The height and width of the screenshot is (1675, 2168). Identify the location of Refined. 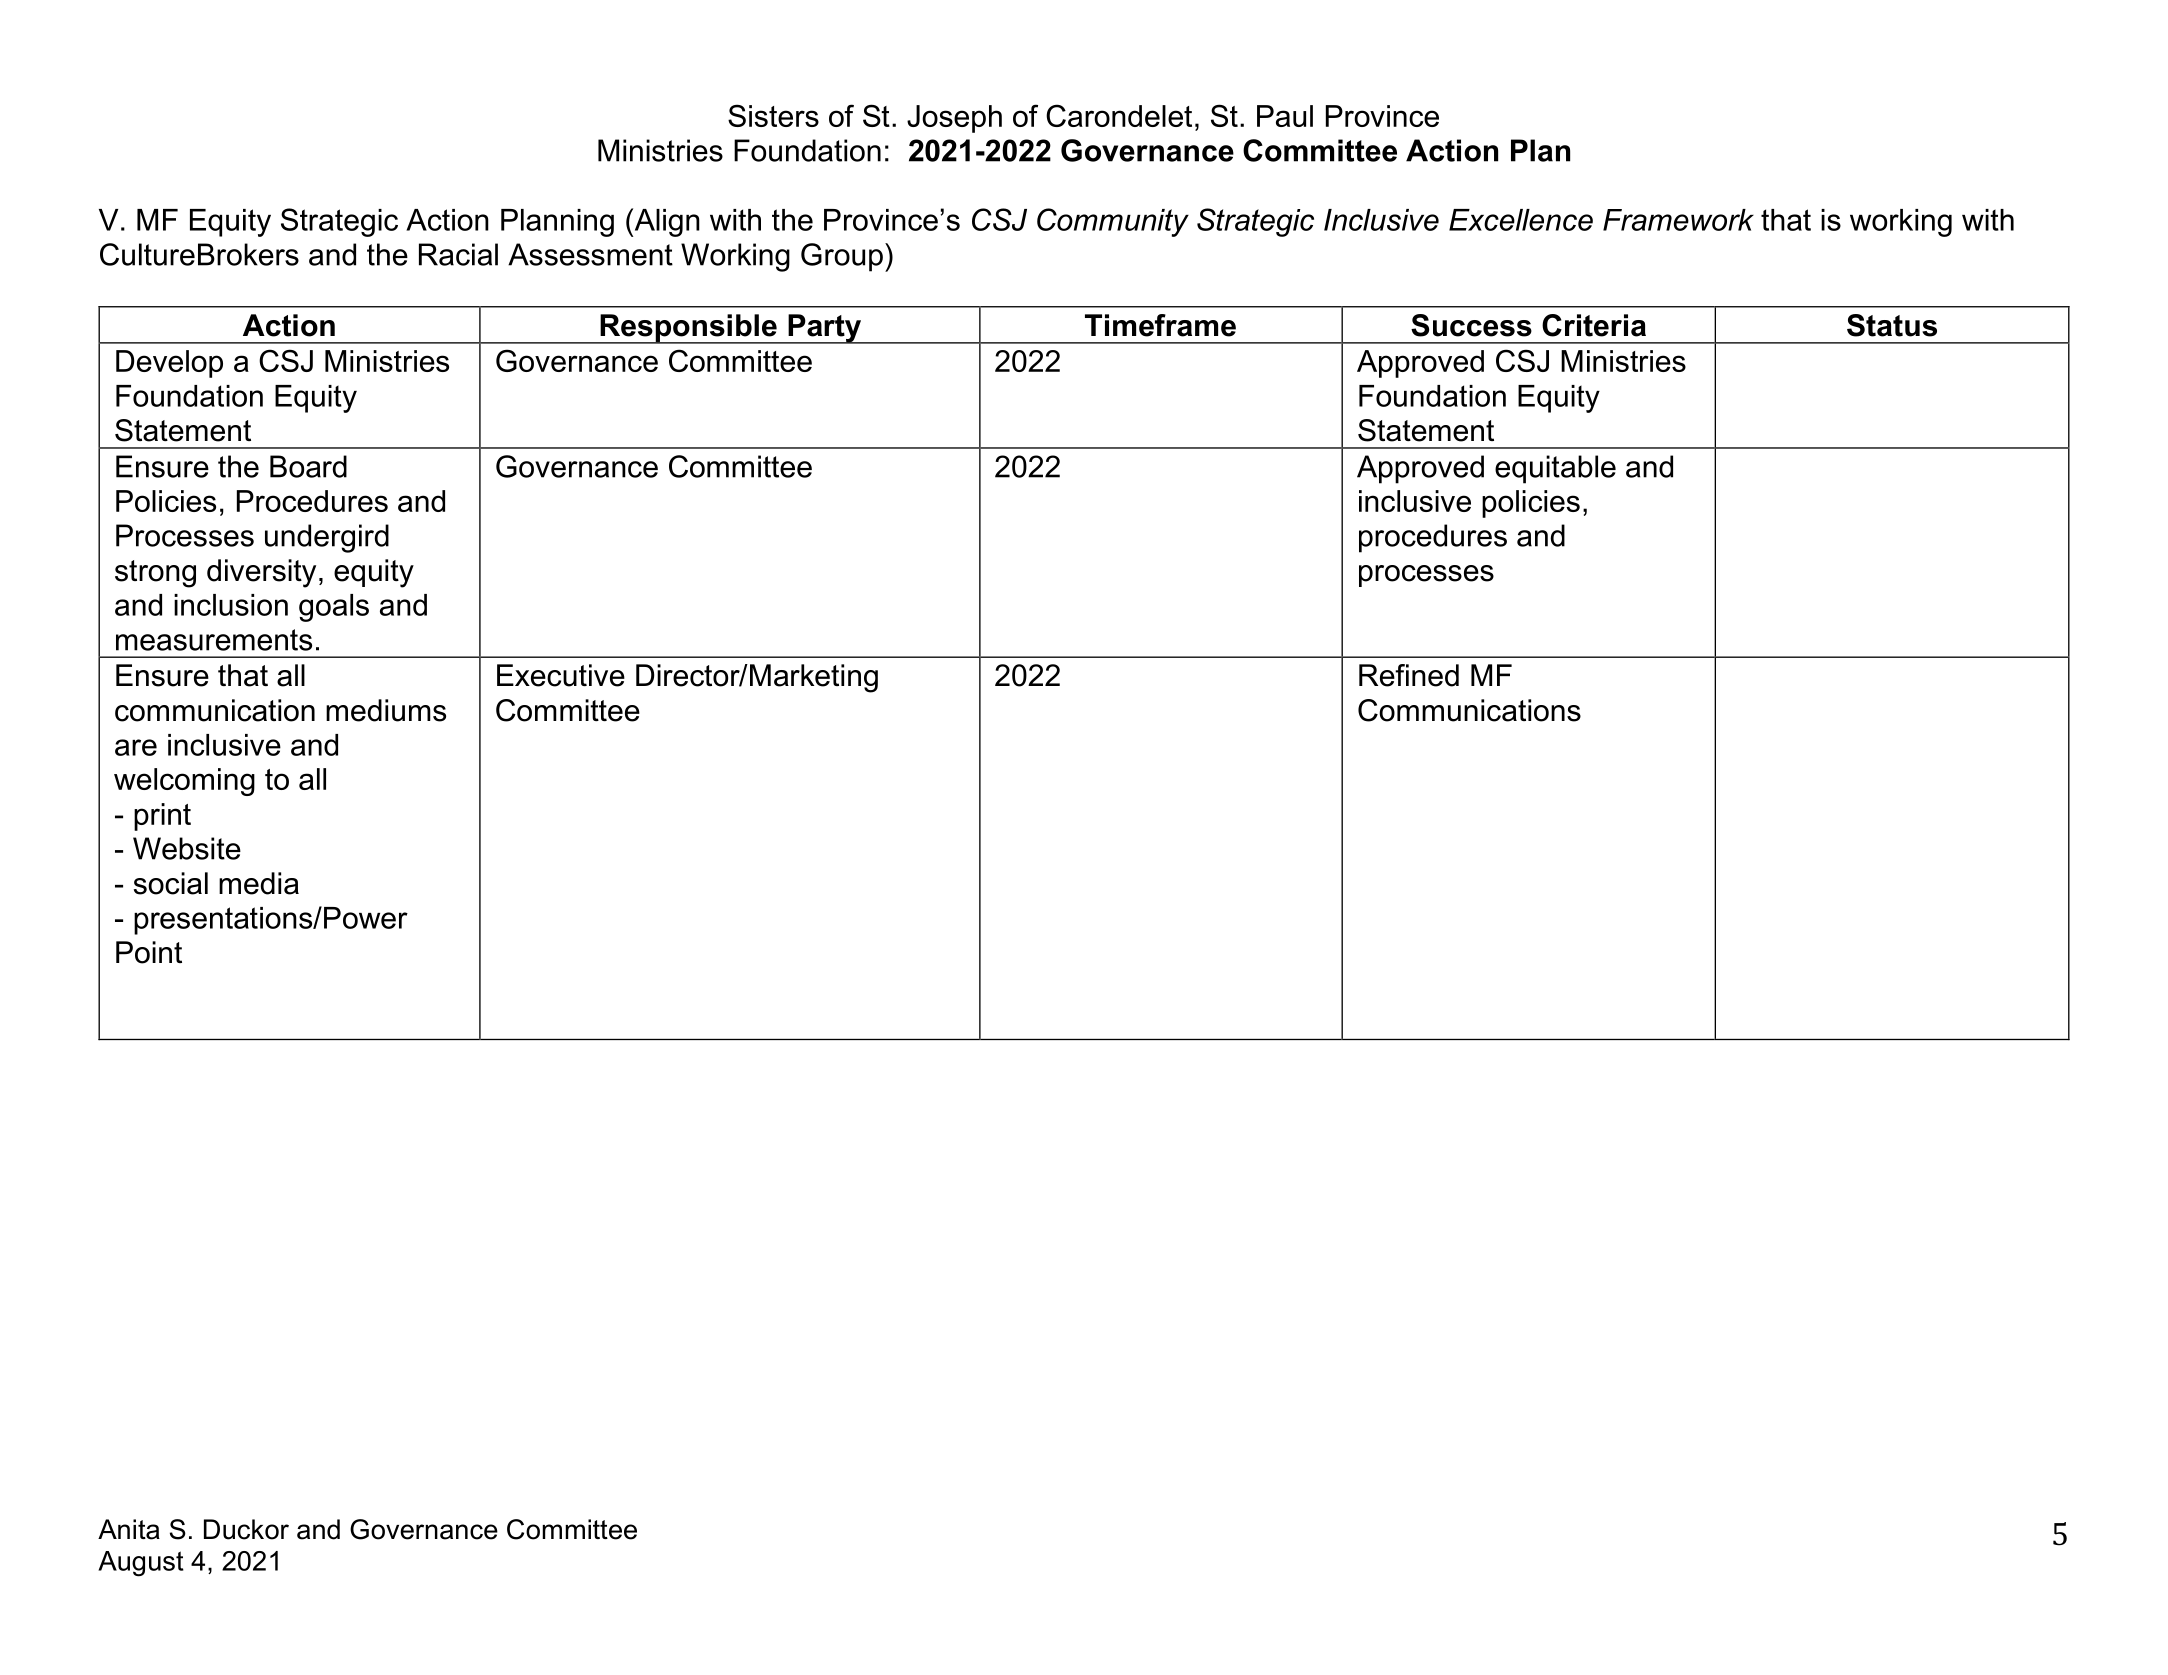
(1409, 675).
